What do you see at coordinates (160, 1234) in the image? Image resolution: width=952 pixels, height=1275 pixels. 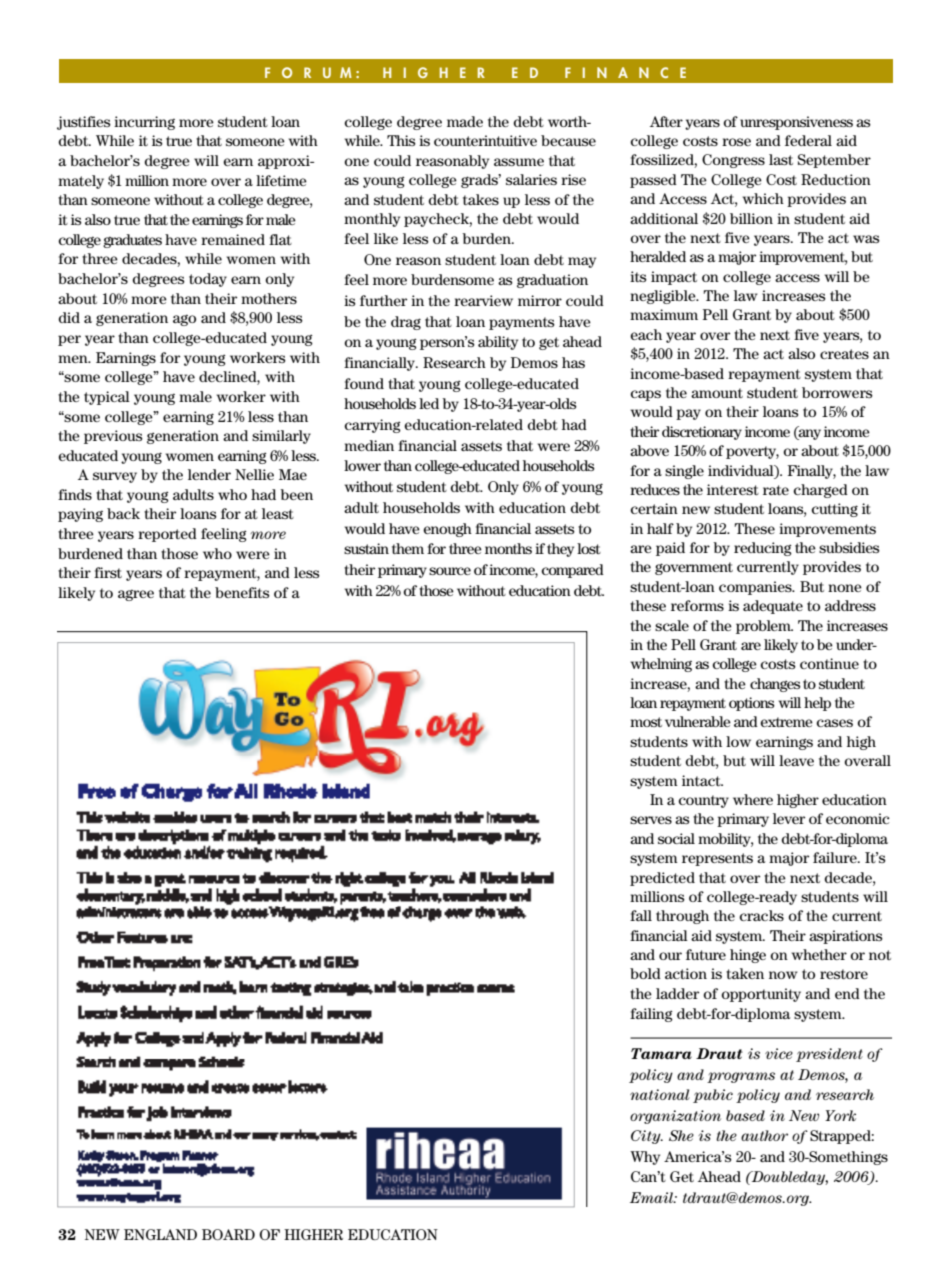 I see `ENGLAND` at bounding box center [160, 1234].
